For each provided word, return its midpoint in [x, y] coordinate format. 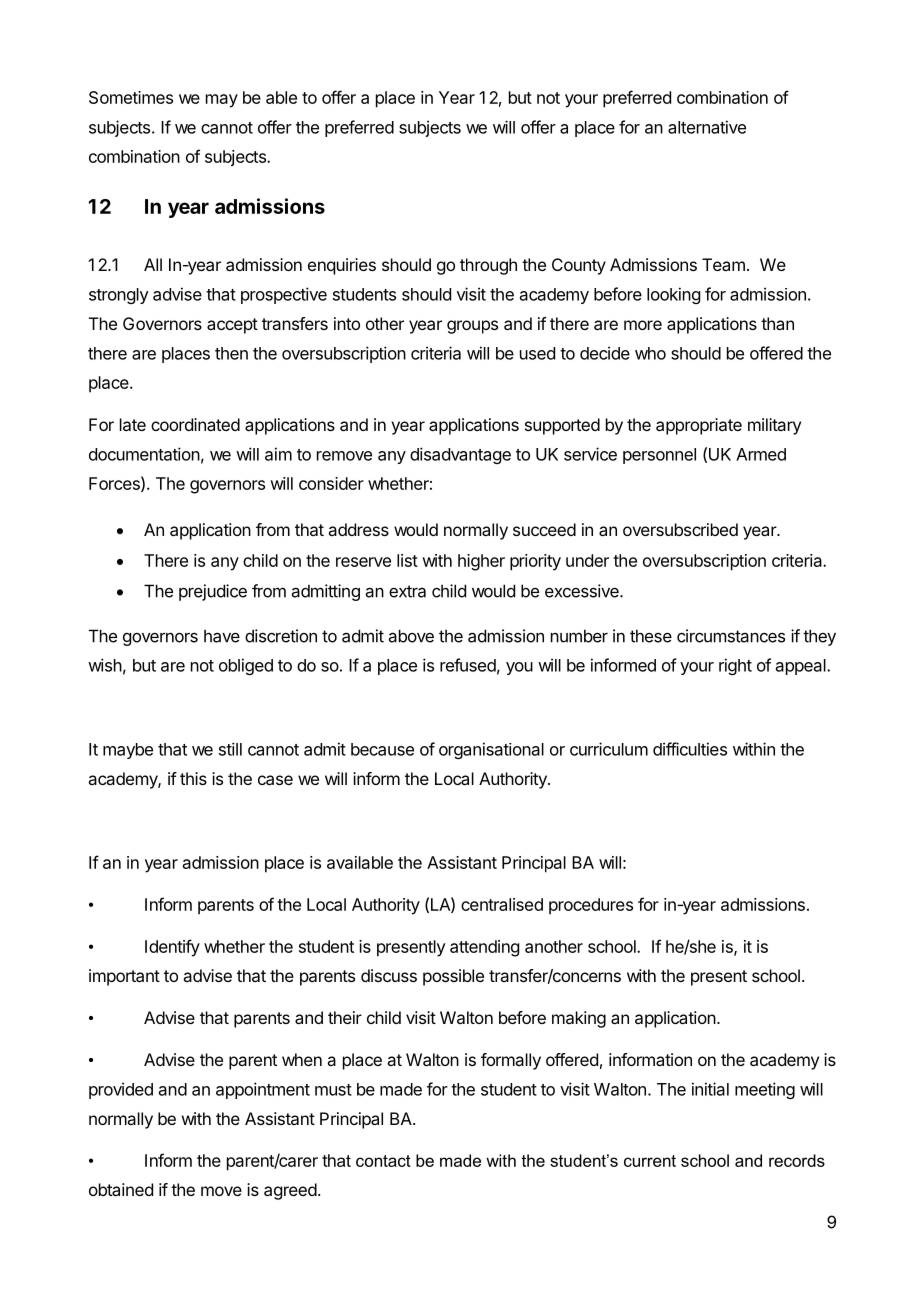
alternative [707, 127]
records [797, 1160]
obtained [121, 1189]
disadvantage [460, 455]
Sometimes [131, 97]
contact [383, 1161]
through [488, 266]
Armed [761, 454]
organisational [491, 750]
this [193, 778]
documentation [144, 454]
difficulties [690, 749]
